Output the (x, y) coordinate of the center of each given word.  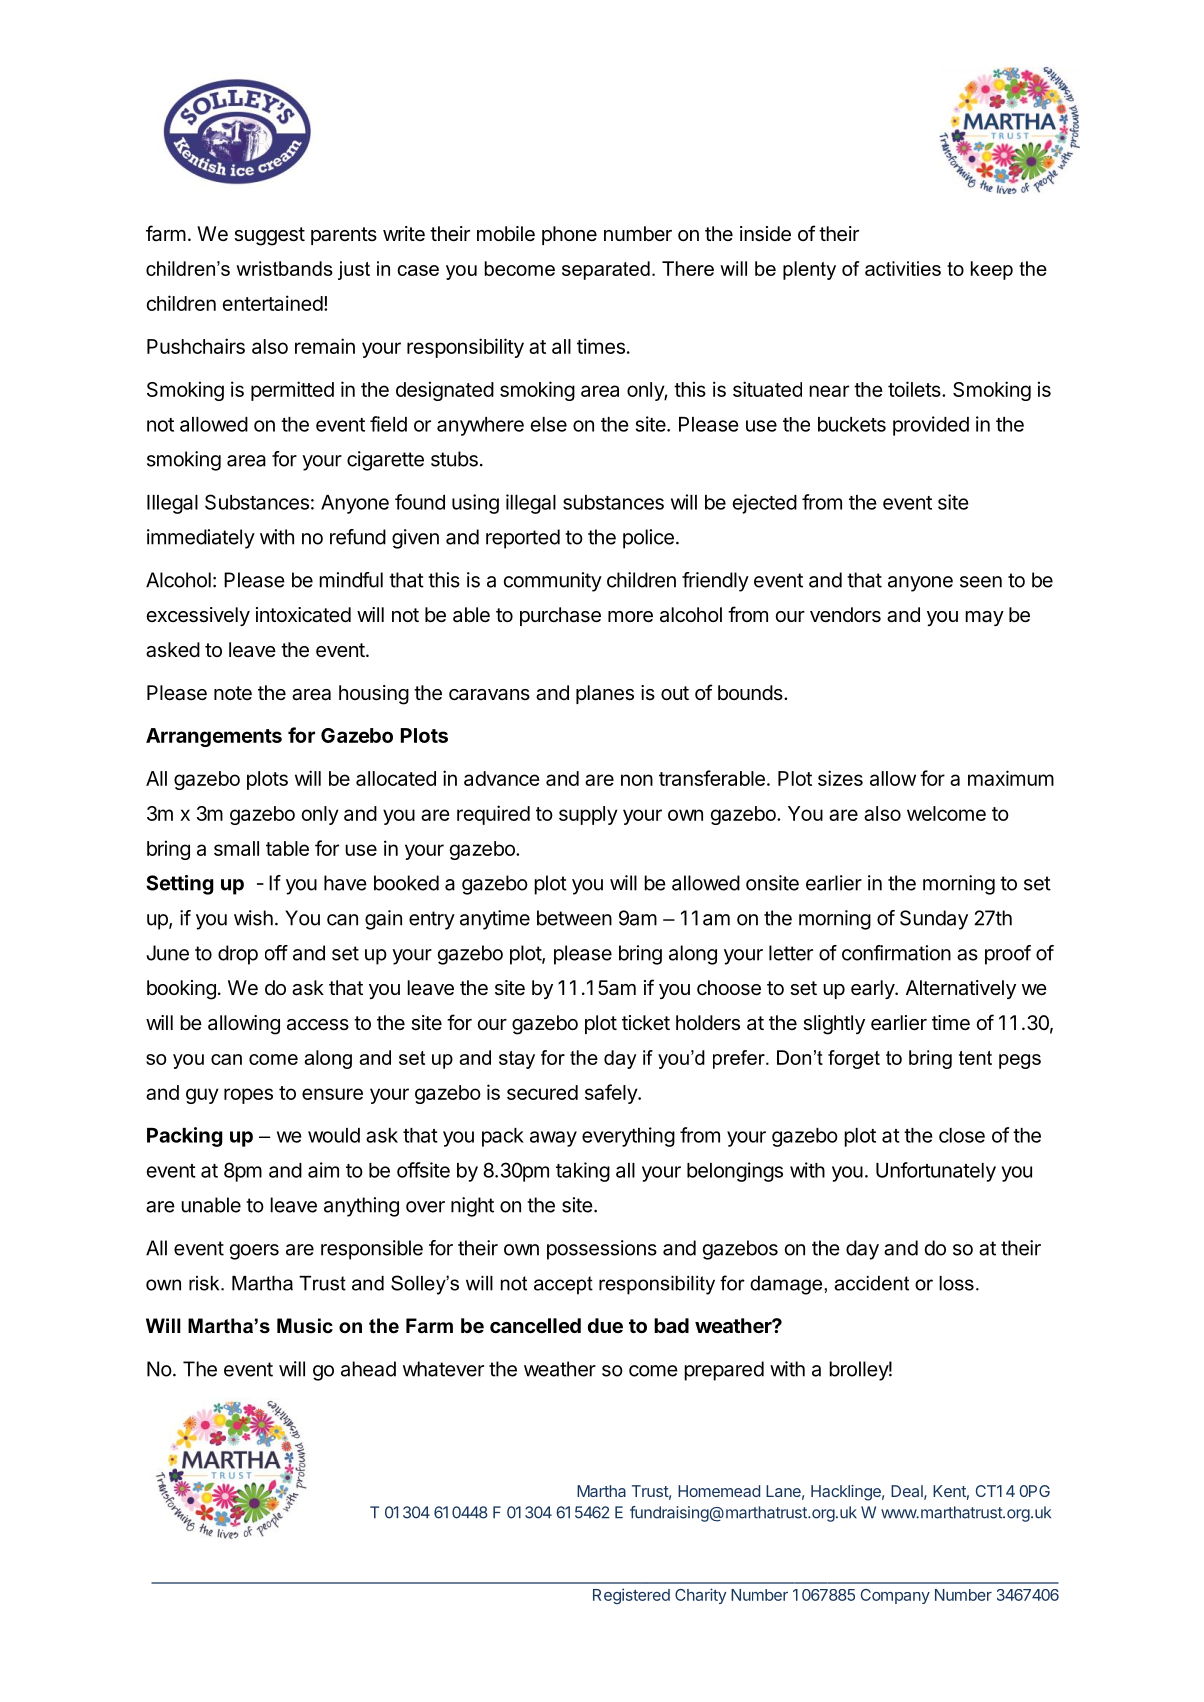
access (318, 1025)
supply (588, 815)
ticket (646, 1022)
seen (981, 582)
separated (606, 270)
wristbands (284, 268)
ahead (368, 1369)
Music (305, 1326)
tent (975, 1058)
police (648, 539)
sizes (840, 778)
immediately (201, 539)
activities (903, 268)
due (605, 1325)
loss (956, 1283)
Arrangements (214, 737)
